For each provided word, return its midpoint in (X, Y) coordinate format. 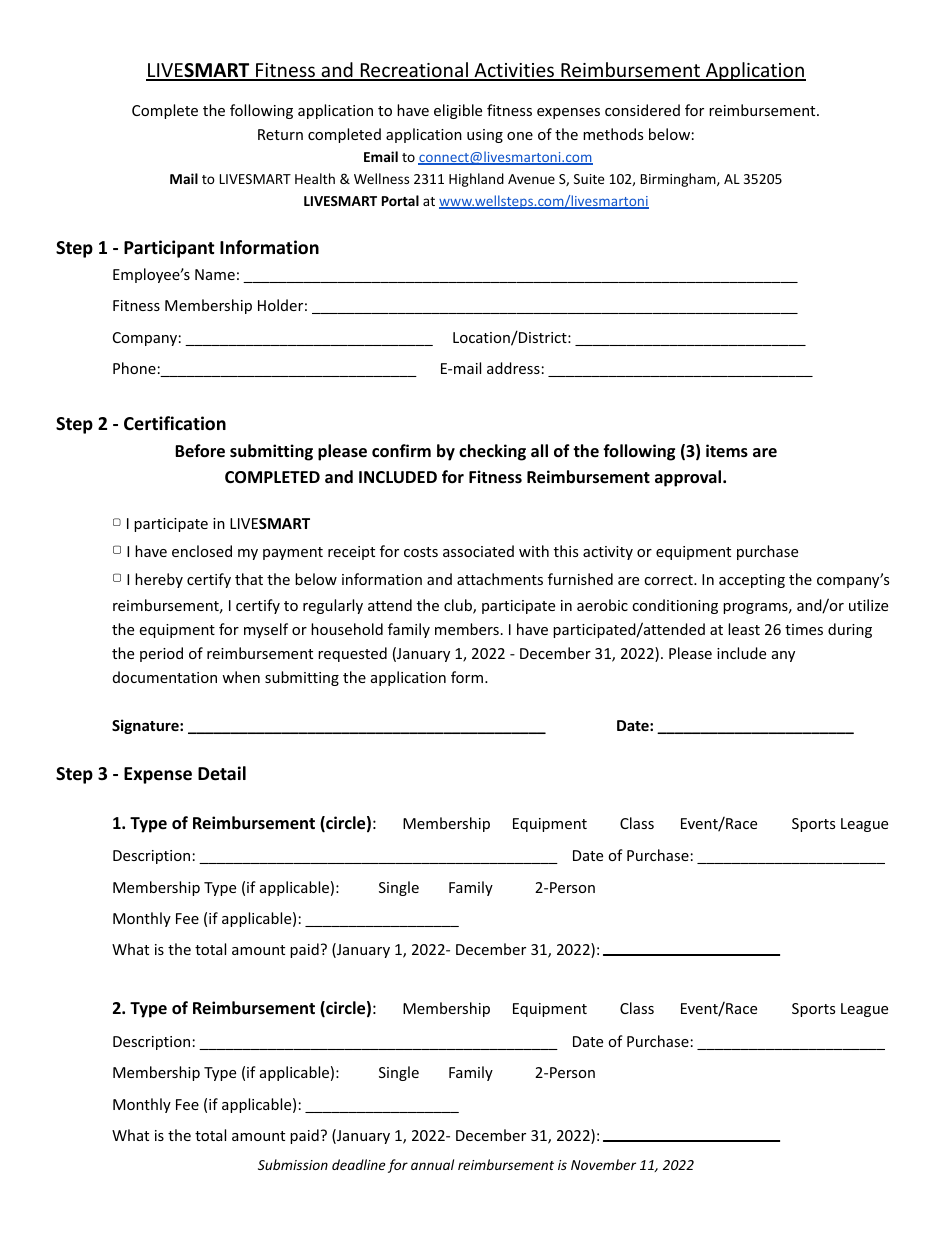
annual (432, 1164)
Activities (514, 71)
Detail (222, 773)
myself (266, 630)
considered (642, 110)
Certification (175, 423)
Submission (293, 1164)
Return (280, 134)
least (744, 629)
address (513, 368)
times (804, 629)
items (727, 451)
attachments (500, 579)
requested (352, 654)
